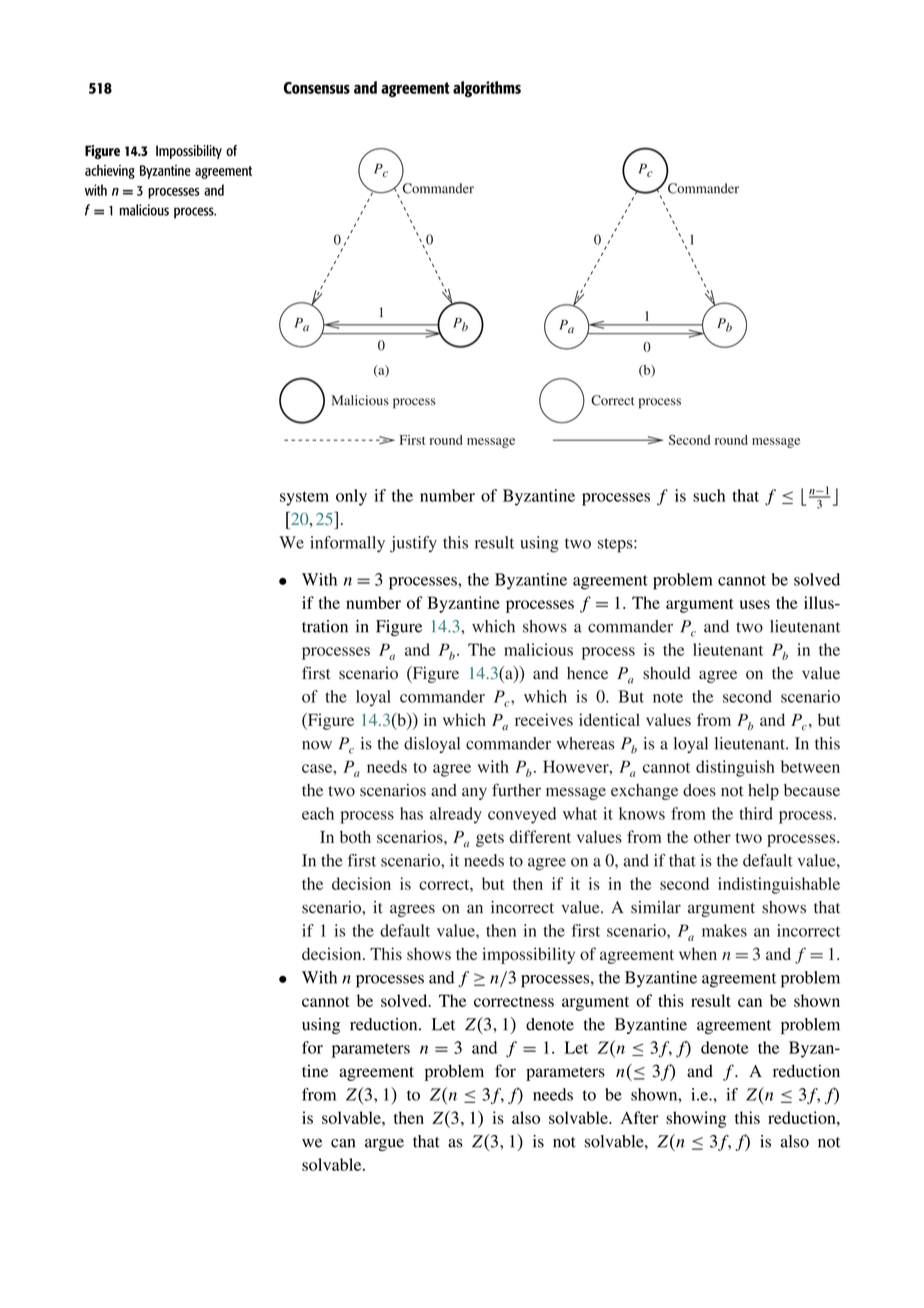 Image resolution: width=924 pixels, height=1308 pixels. I want to click on justify, so click(413, 544).
